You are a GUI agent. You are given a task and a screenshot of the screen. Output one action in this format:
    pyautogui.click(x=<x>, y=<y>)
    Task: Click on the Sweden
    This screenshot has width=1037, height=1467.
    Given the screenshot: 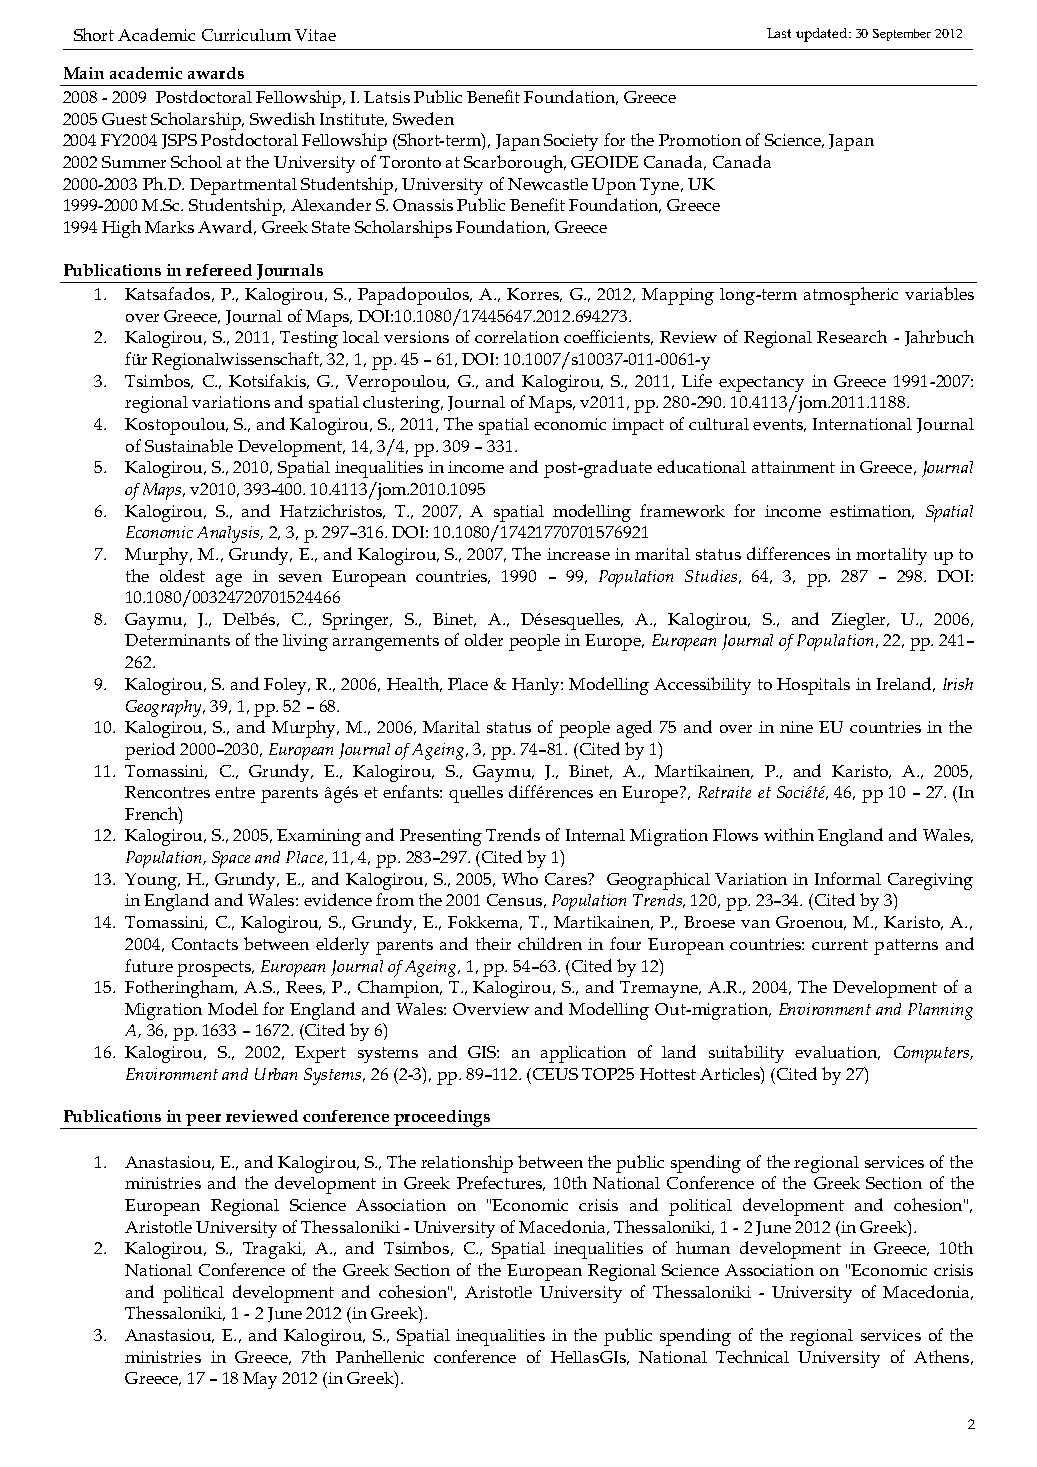 What is the action you would take?
    pyautogui.click(x=423, y=118)
